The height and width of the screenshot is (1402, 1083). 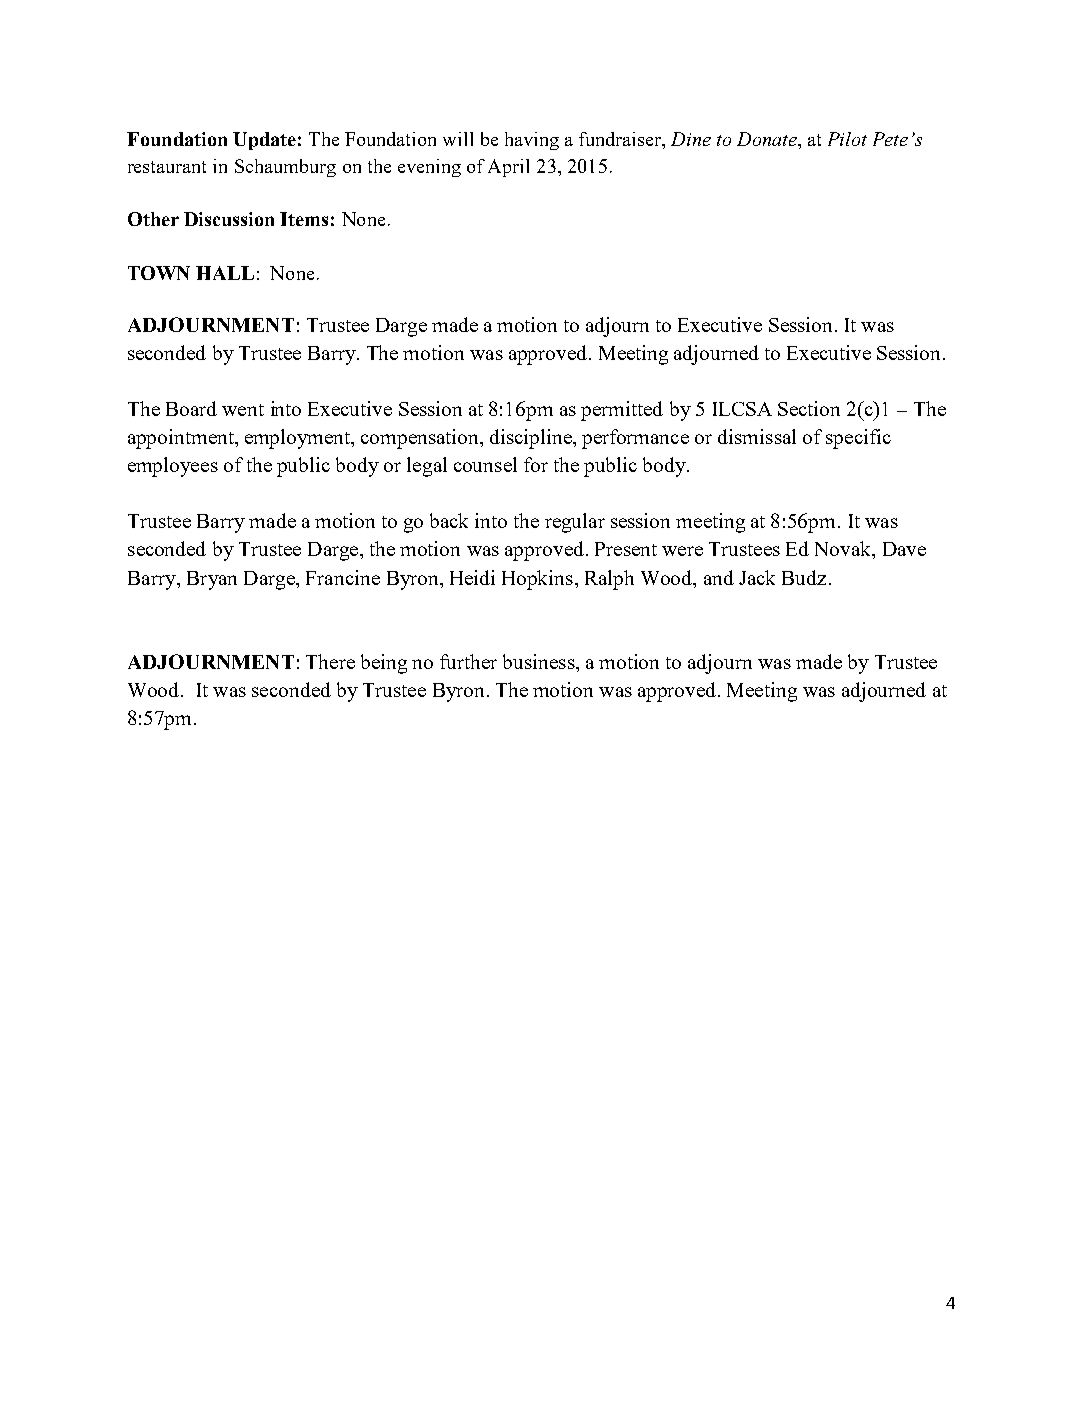 I want to click on There, so click(x=330, y=661).
